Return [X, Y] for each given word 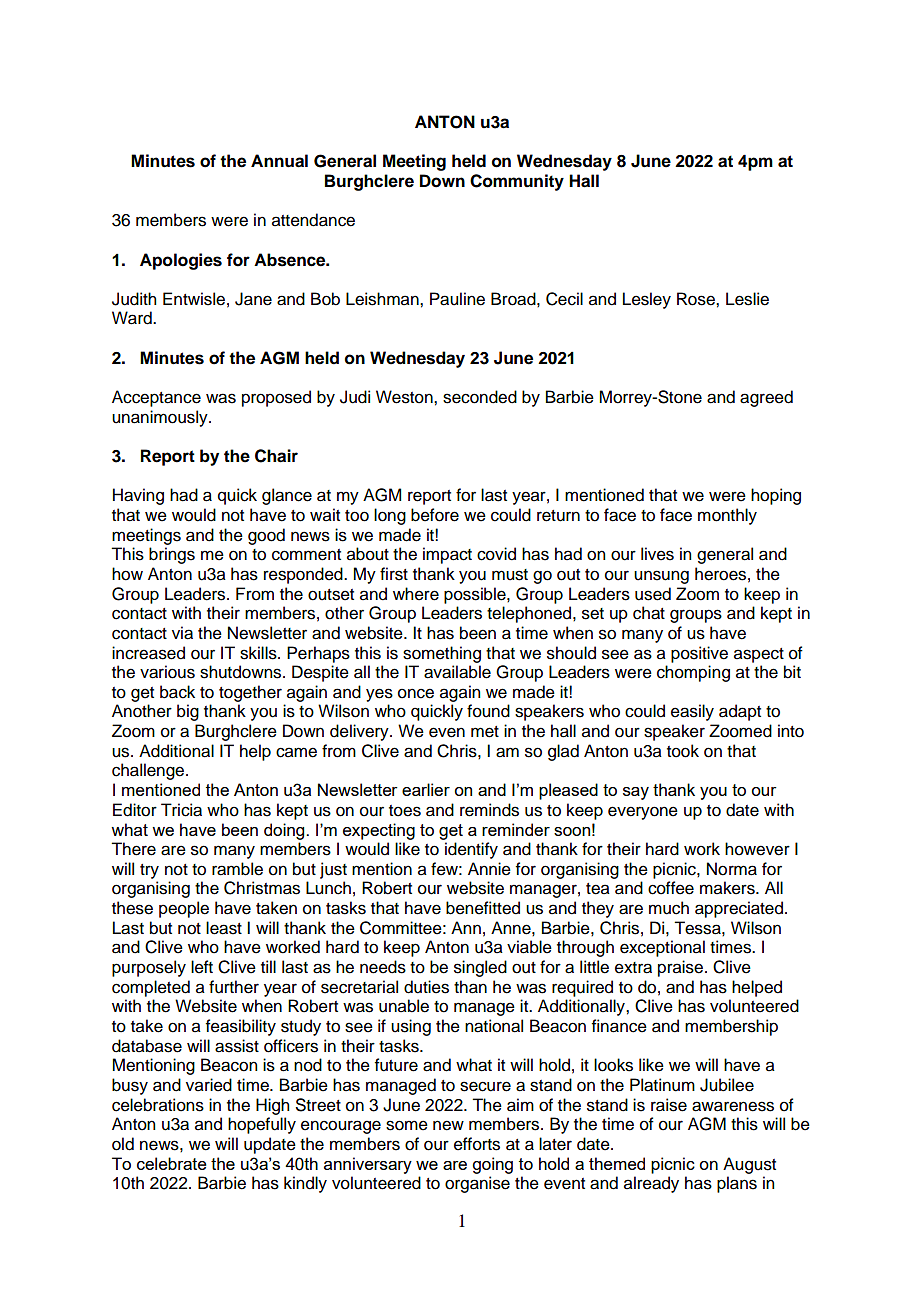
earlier [426, 789]
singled [480, 968]
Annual [279, 161]
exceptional [662, 948]
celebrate [172, 1163]
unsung [661, 577]
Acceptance [156, 398]
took [683, 751]
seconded [480, 397]
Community [517, 182]
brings [172, 555]
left [202, 967]
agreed [766, 398]
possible [476, 595]
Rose [697, 299]
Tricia [181, 810]
